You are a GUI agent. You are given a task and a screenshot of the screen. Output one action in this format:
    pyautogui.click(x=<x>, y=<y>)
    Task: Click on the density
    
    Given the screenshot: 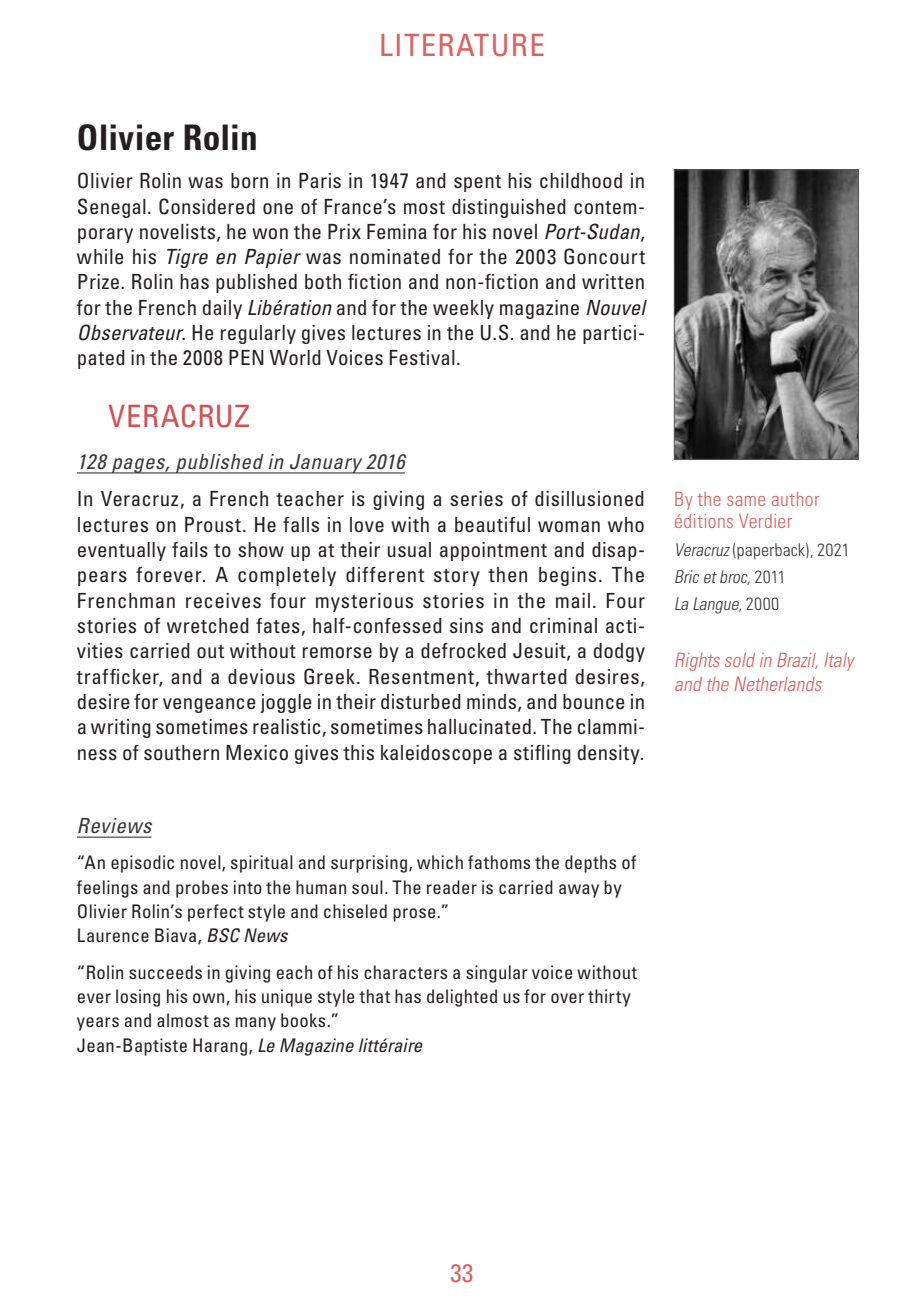 What is the action you would take?
    pyautogui.click(x=609, y=754)
